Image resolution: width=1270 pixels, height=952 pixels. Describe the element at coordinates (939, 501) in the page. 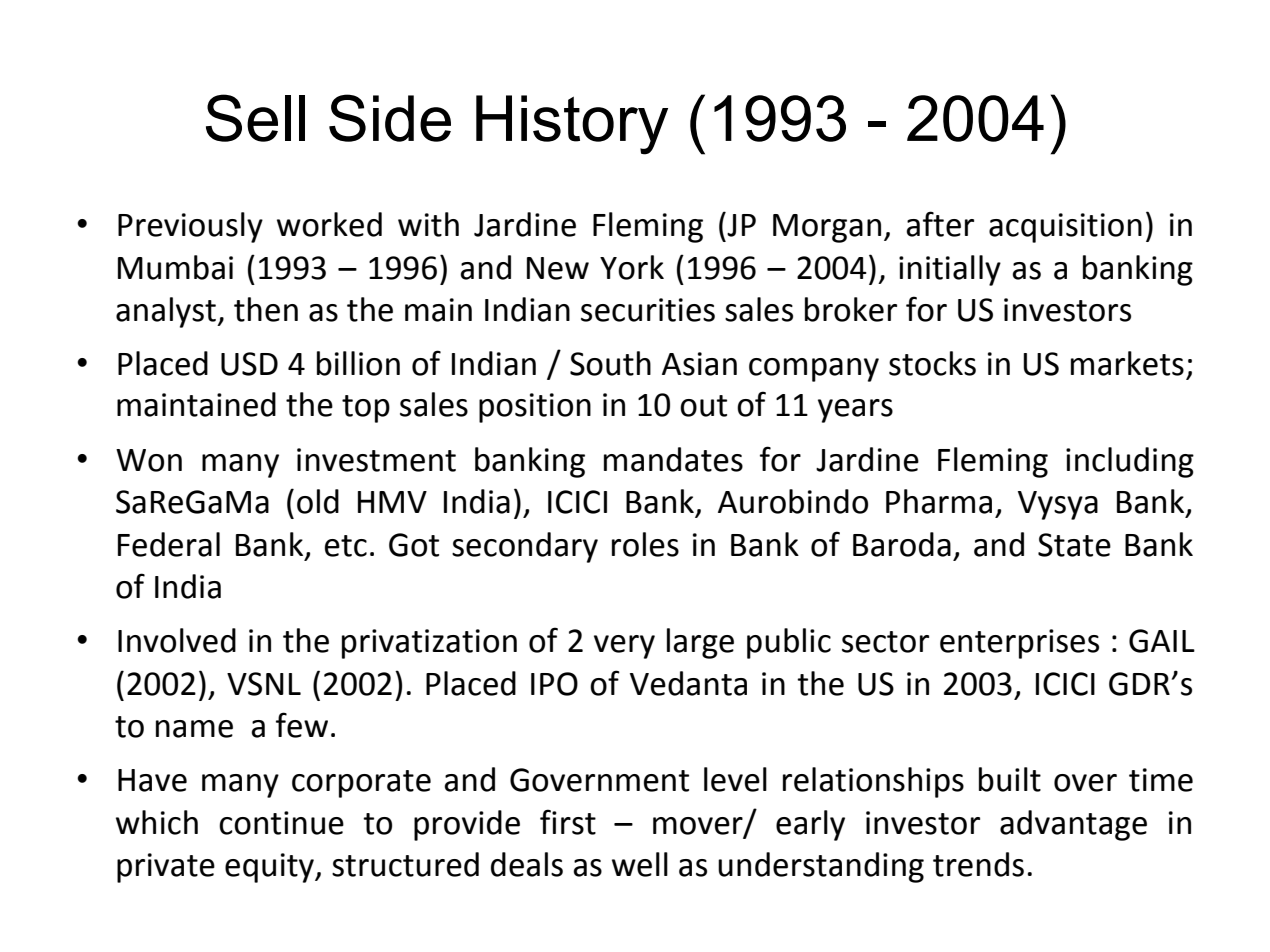

I see `Pharma` at that location.
